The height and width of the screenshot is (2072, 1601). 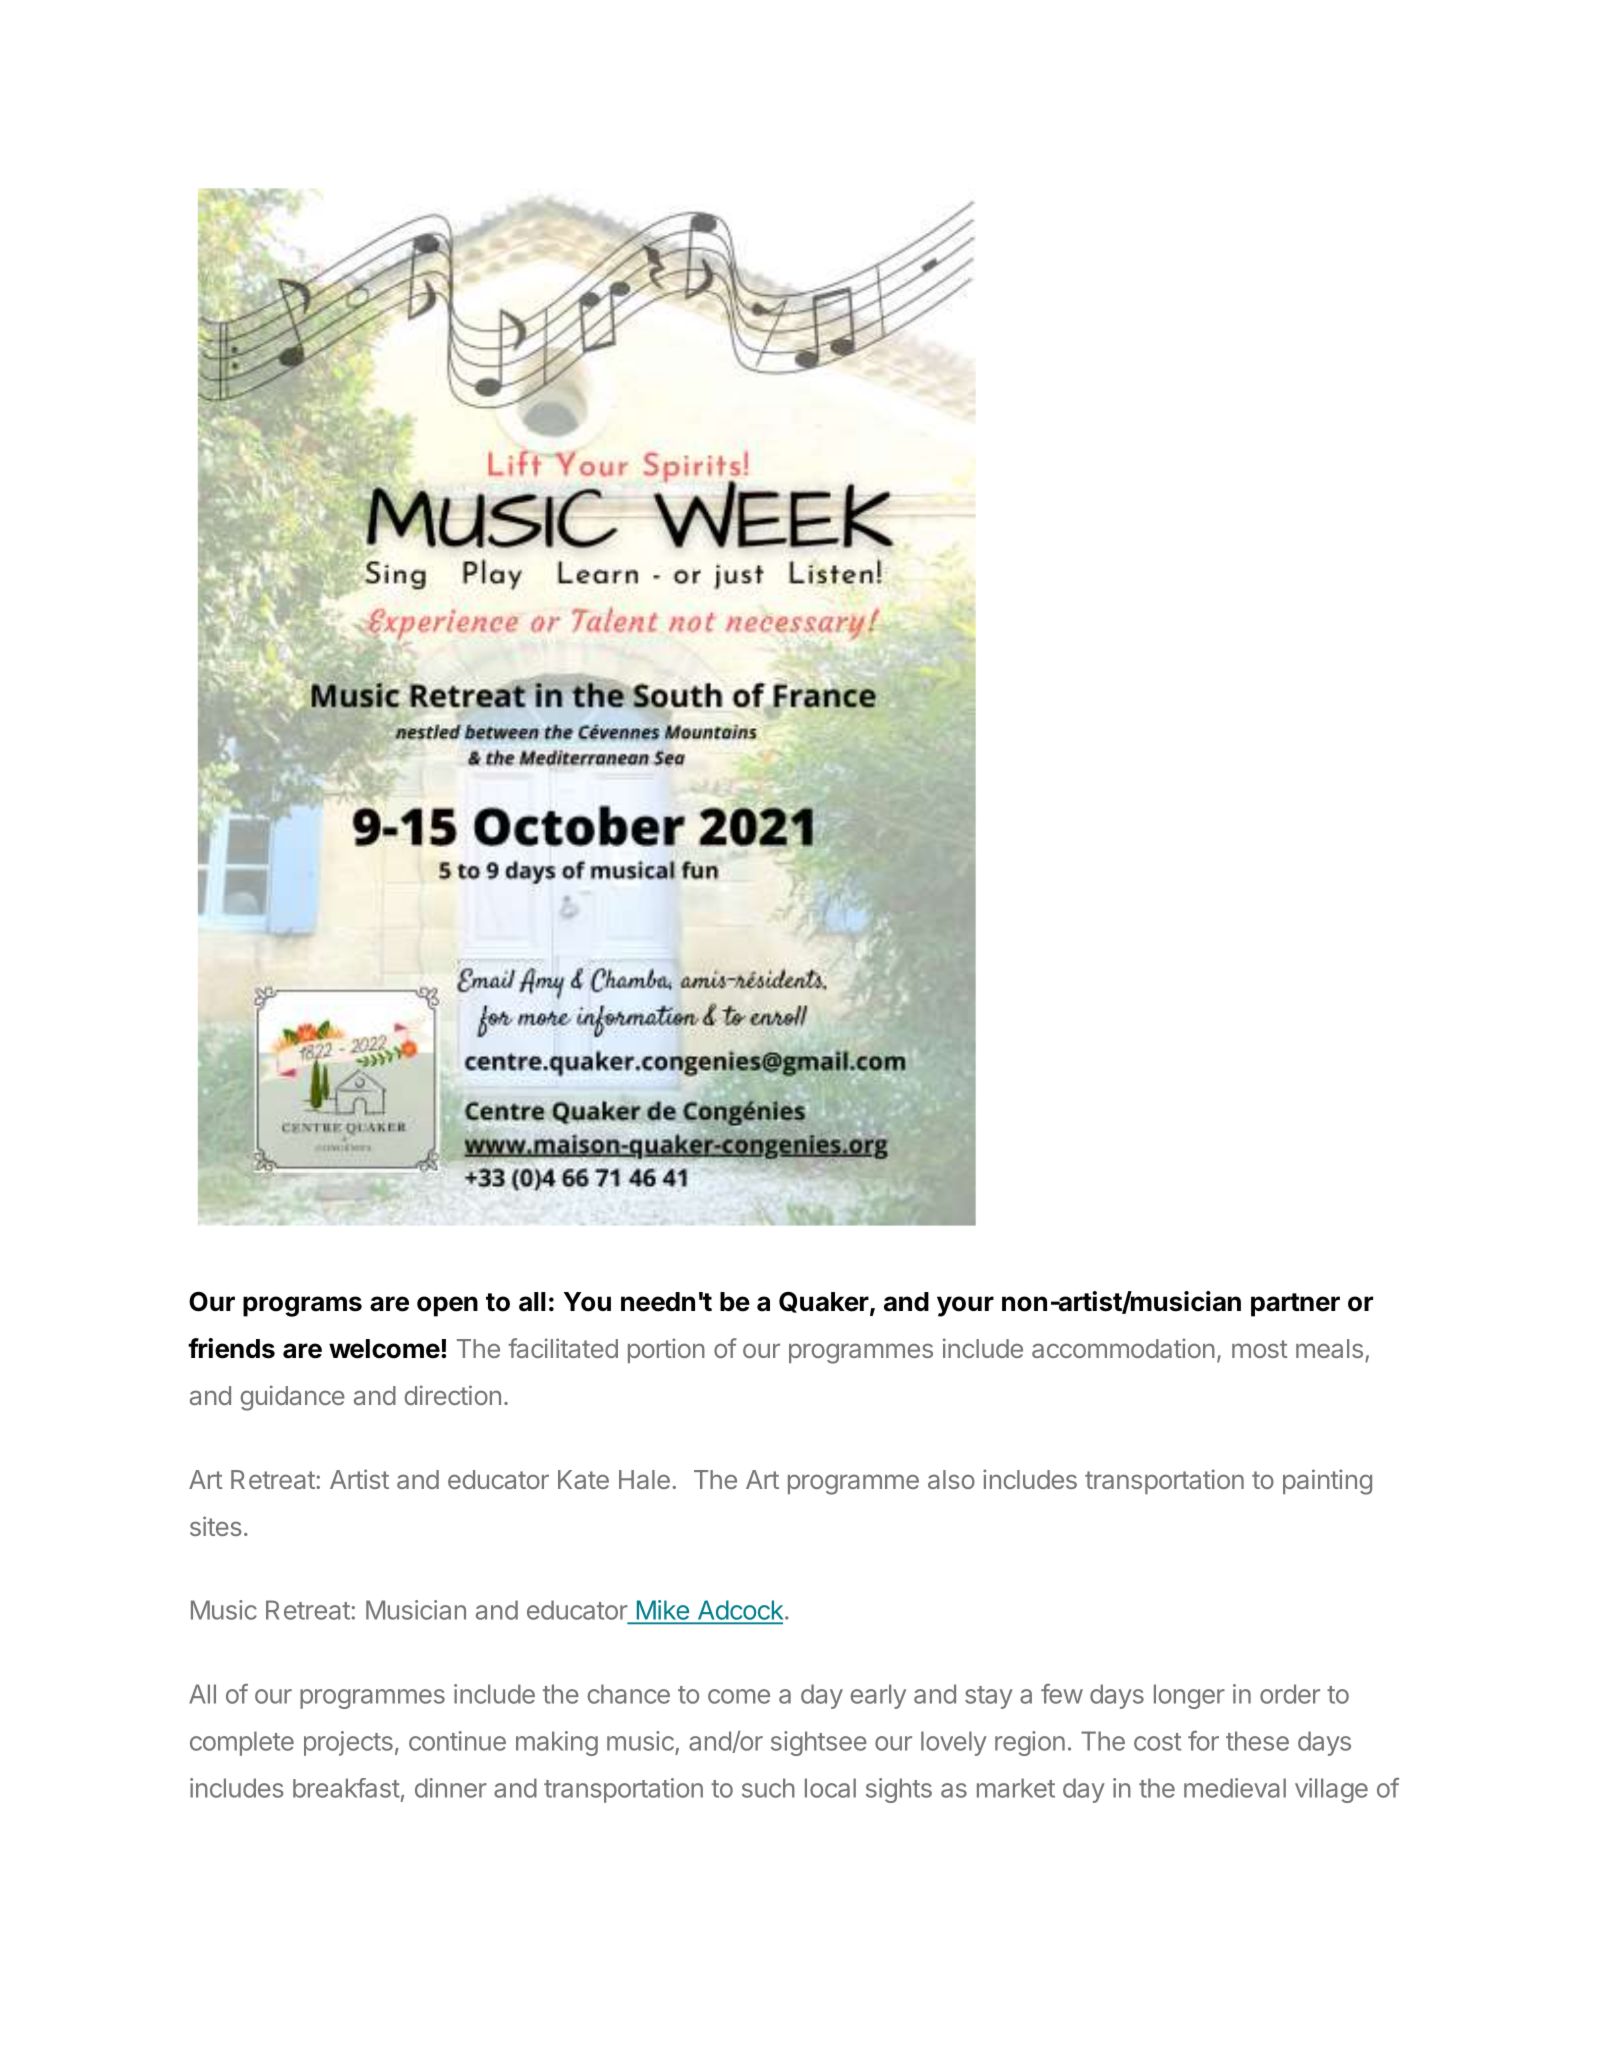 What do you see at coordinates (644, 1479) in the screenshot?
I see `Hale` at bounding box center [644, 1479].
